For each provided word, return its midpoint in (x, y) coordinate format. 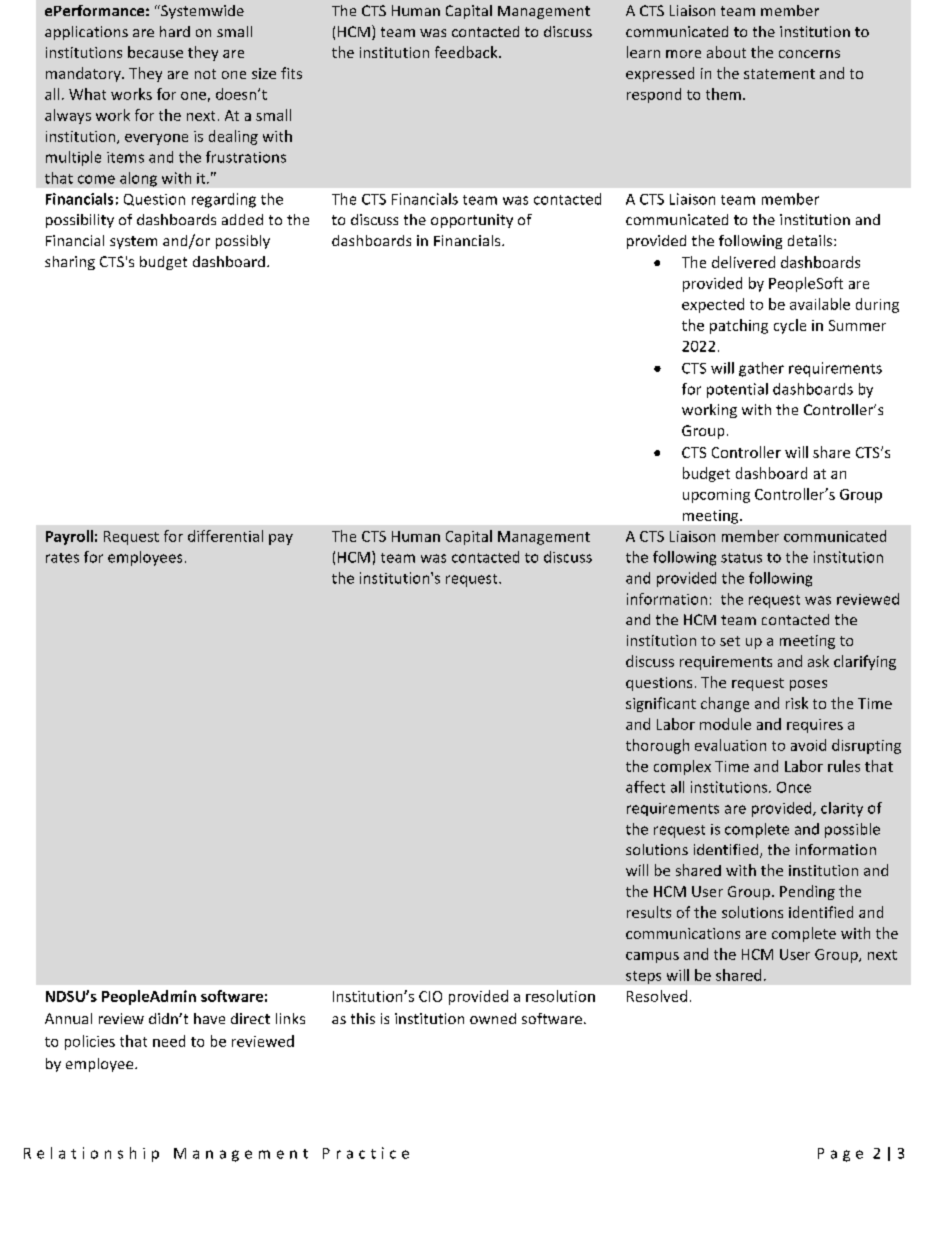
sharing (70, 263)
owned (493, 1018)
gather (761, 369)
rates (62, 558)
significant (661, 704)
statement (779, 74)
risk (797, 703)
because (155, 52)
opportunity (472, 221)
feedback (467, 52)
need (169, 1041)
